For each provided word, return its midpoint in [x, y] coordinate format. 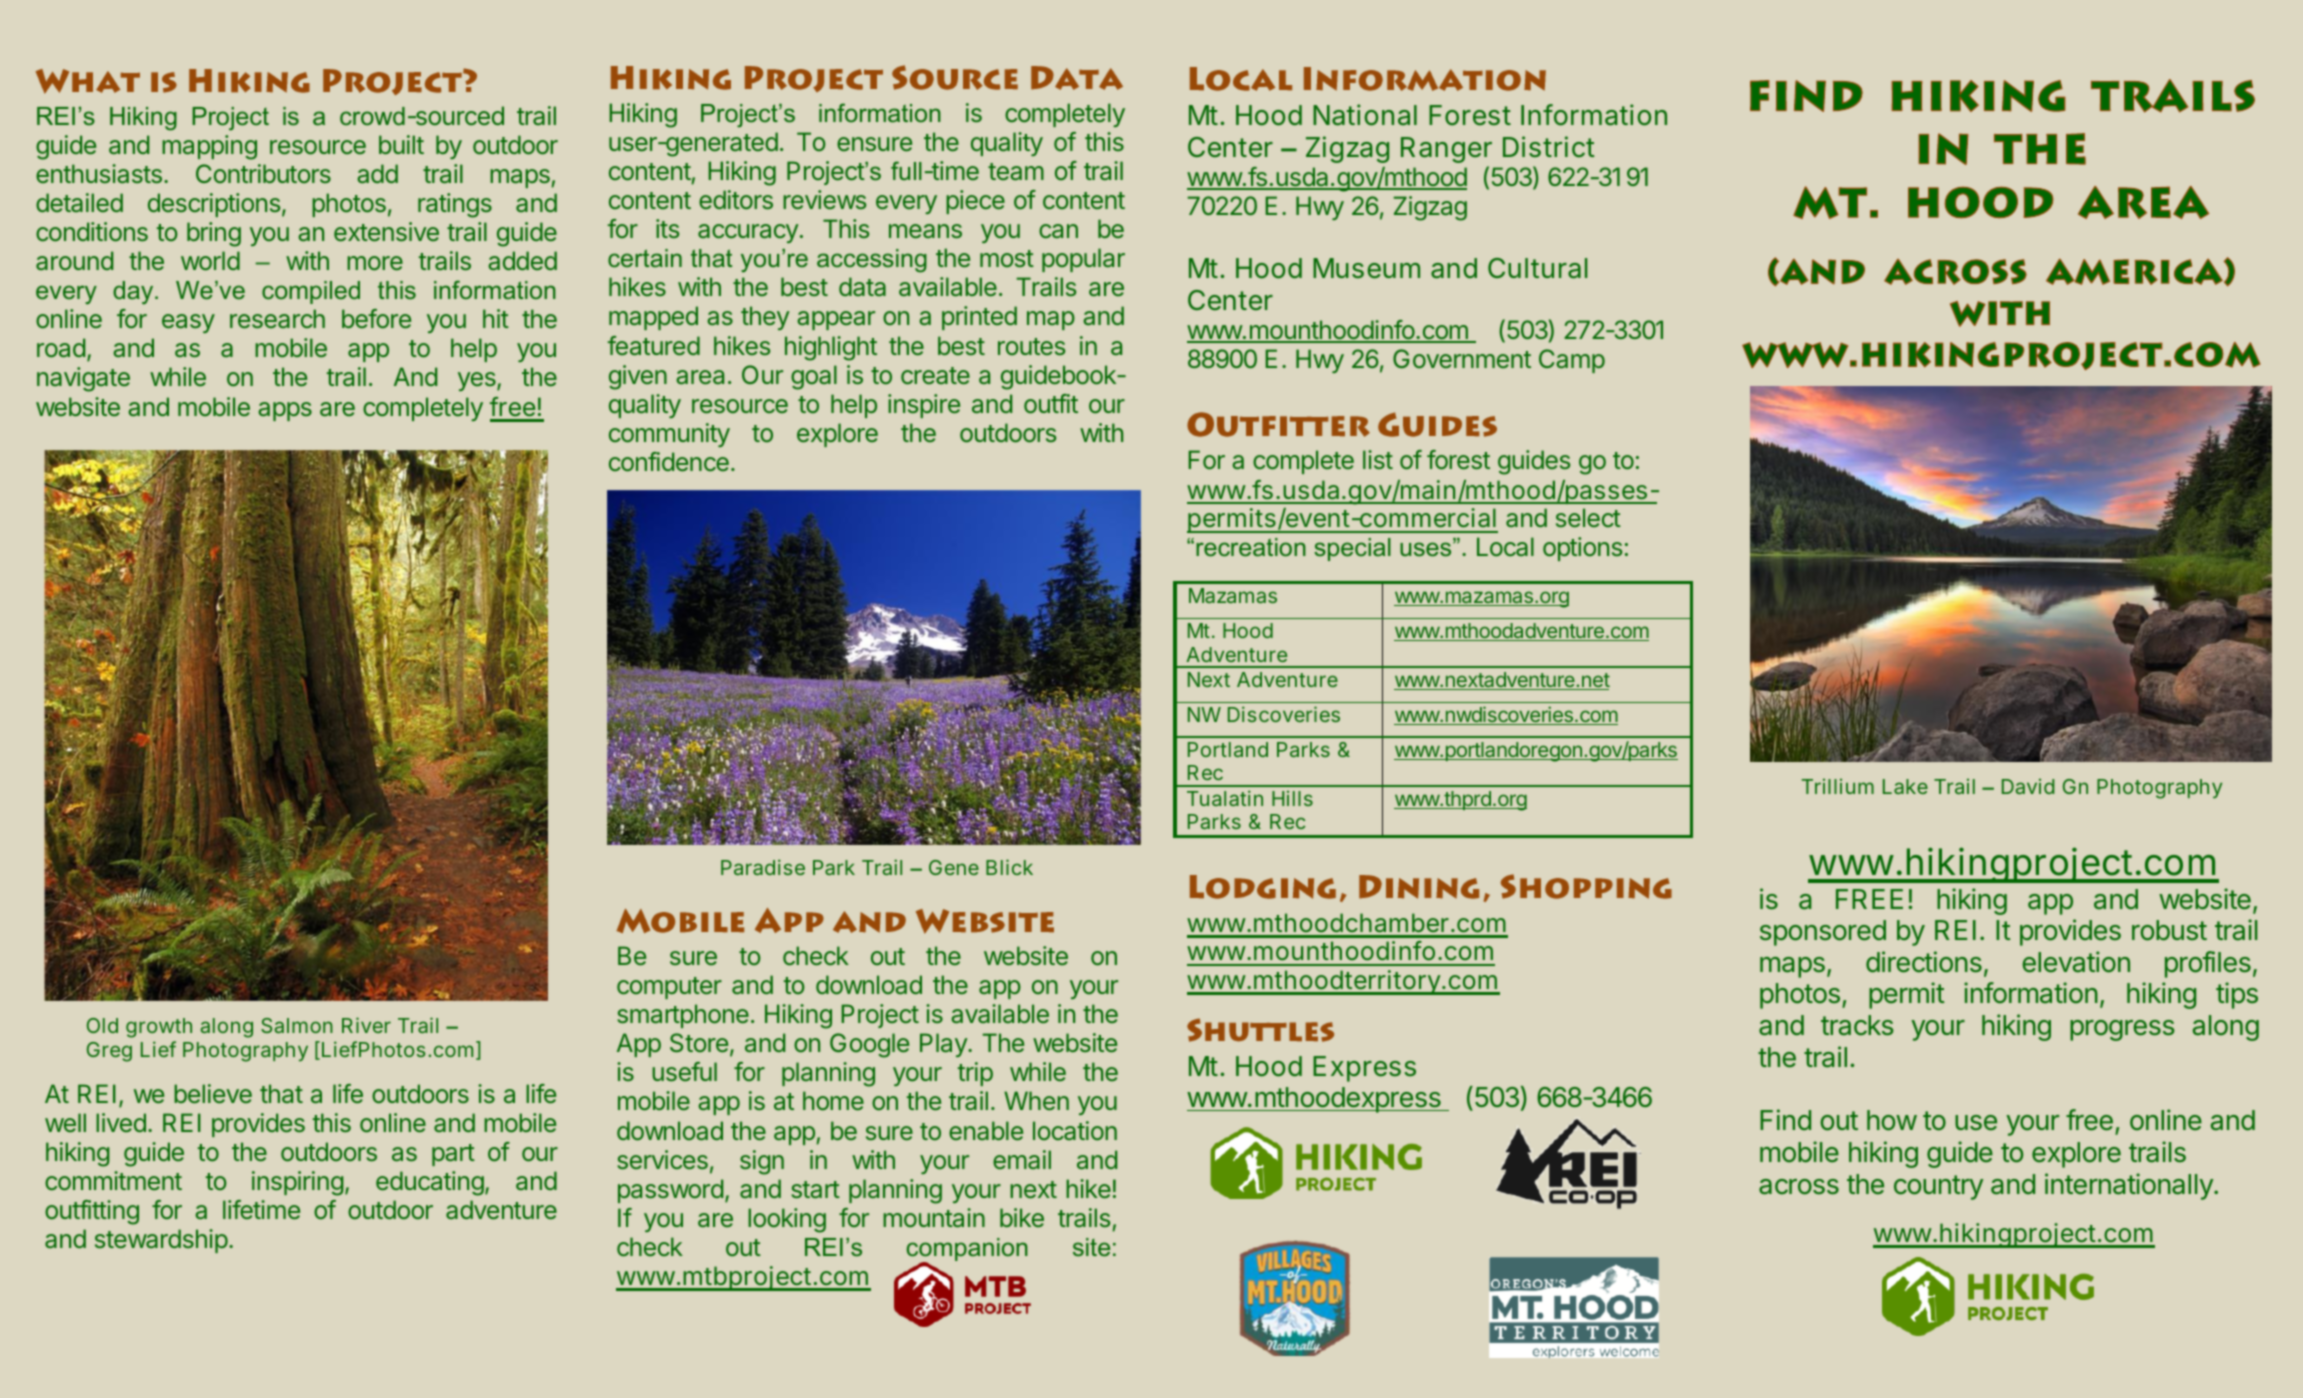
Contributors [263, 173]
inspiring [298, 1183]
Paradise [763, 867]
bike [1022, 1217]
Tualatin [1225, 798]
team [1016, 172]
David [2028, 786]
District [1549, 146]
